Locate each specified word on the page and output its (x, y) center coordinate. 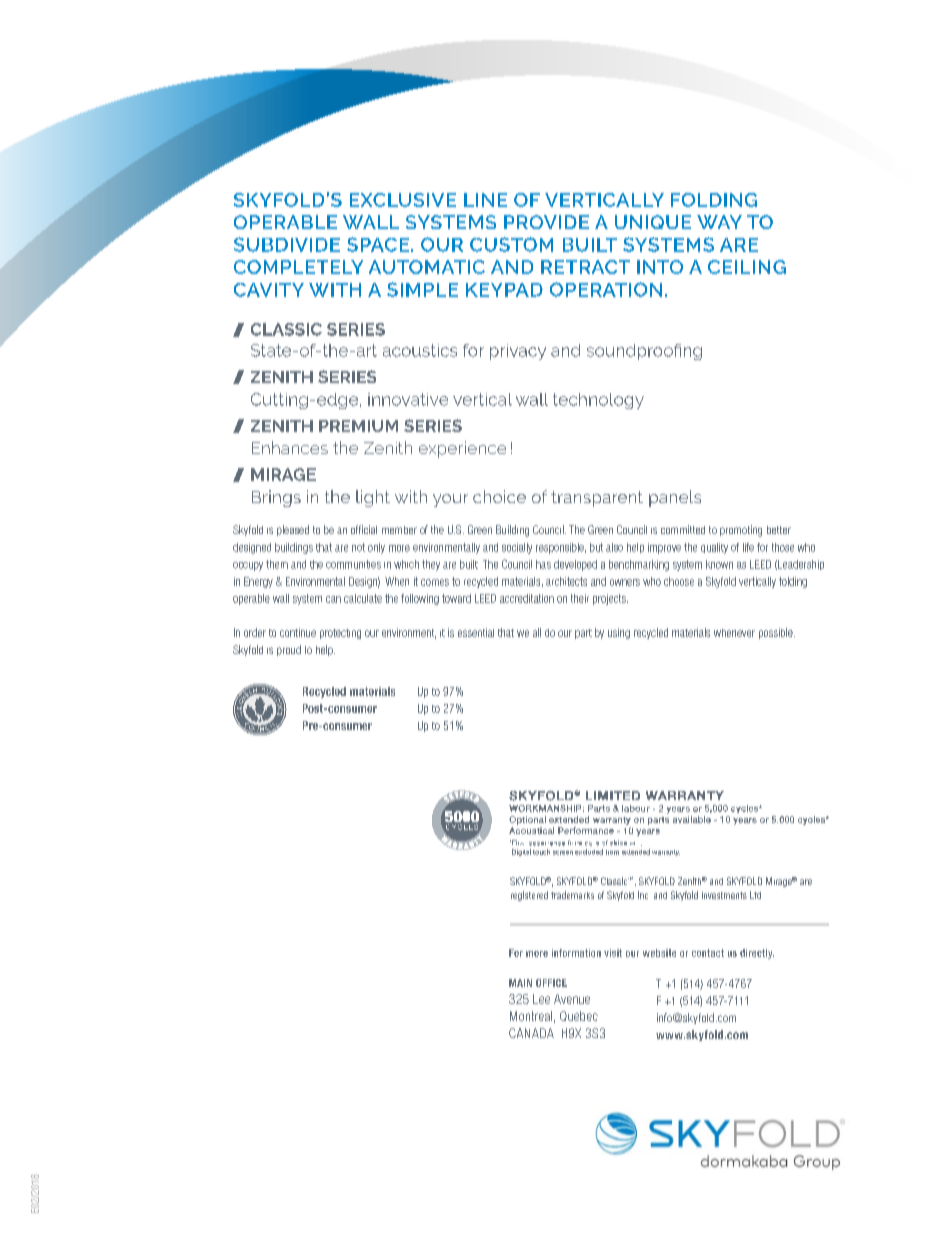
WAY (719, 222)
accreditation (527, 598)
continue (298, 632)
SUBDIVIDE (287, 244)
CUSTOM (511, 244)
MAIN (520, 983)
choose (679, 581)
